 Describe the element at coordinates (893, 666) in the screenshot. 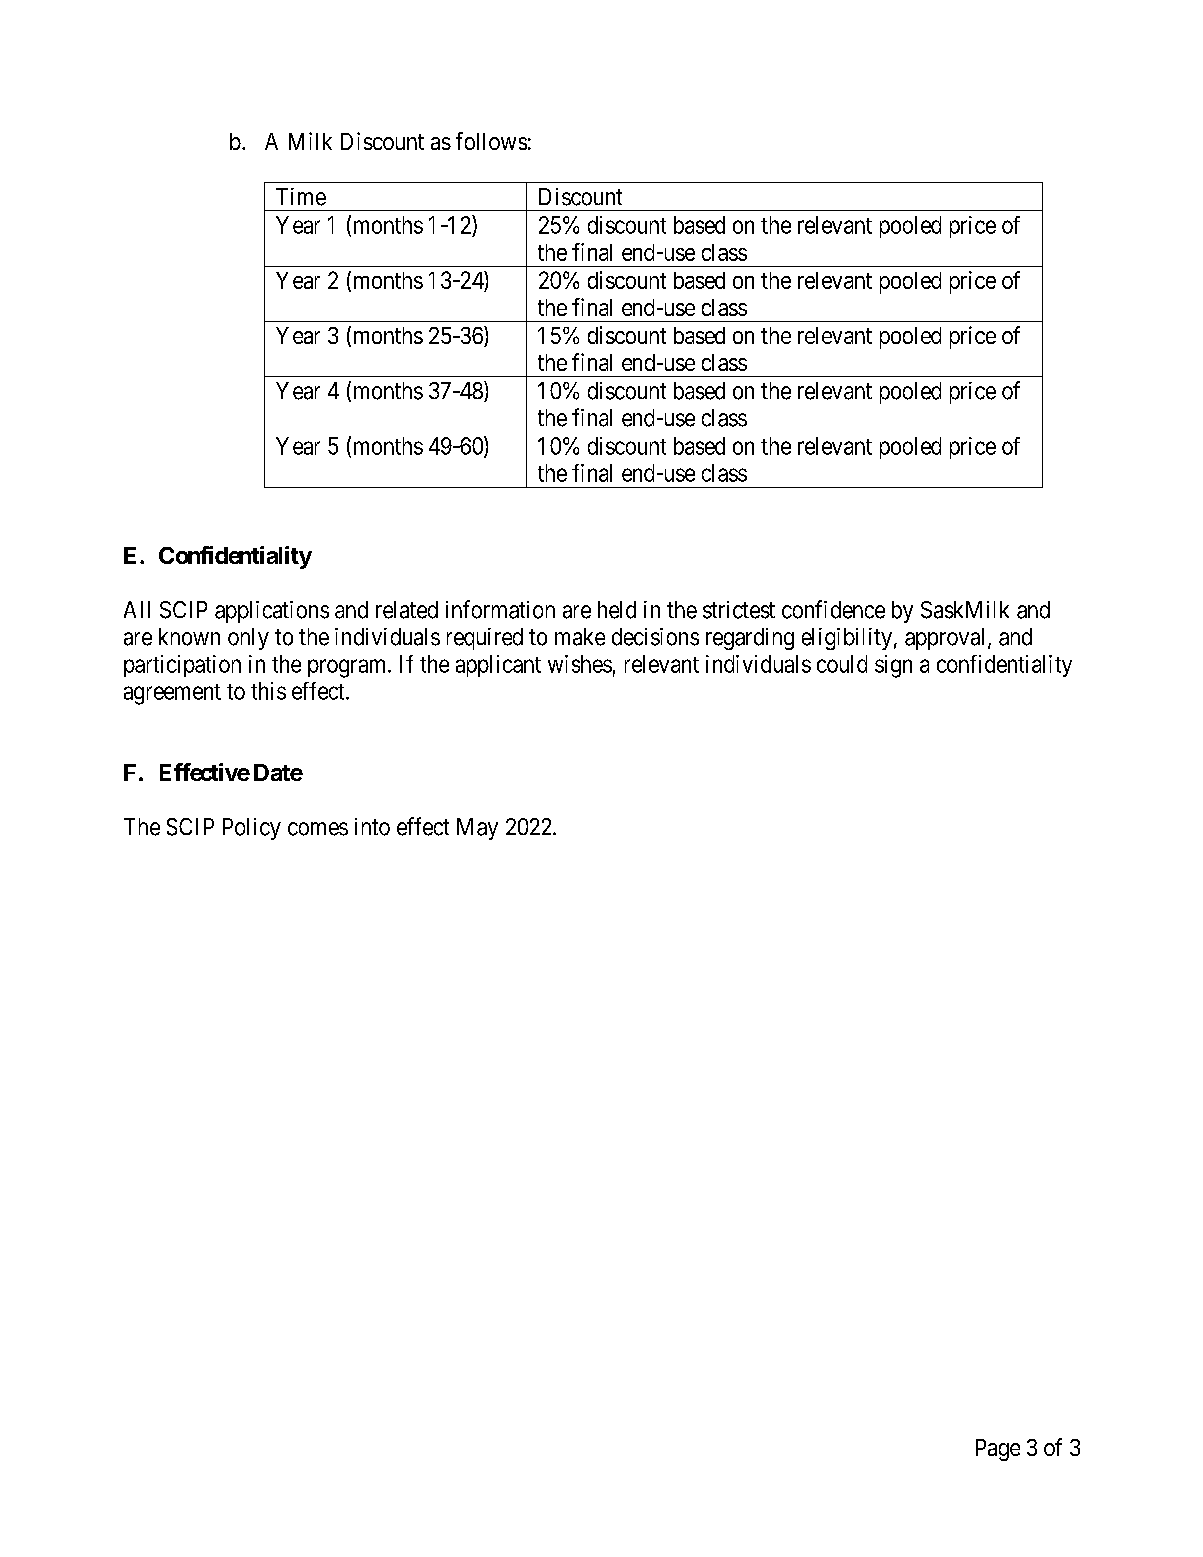

I see `sign` at that location.
